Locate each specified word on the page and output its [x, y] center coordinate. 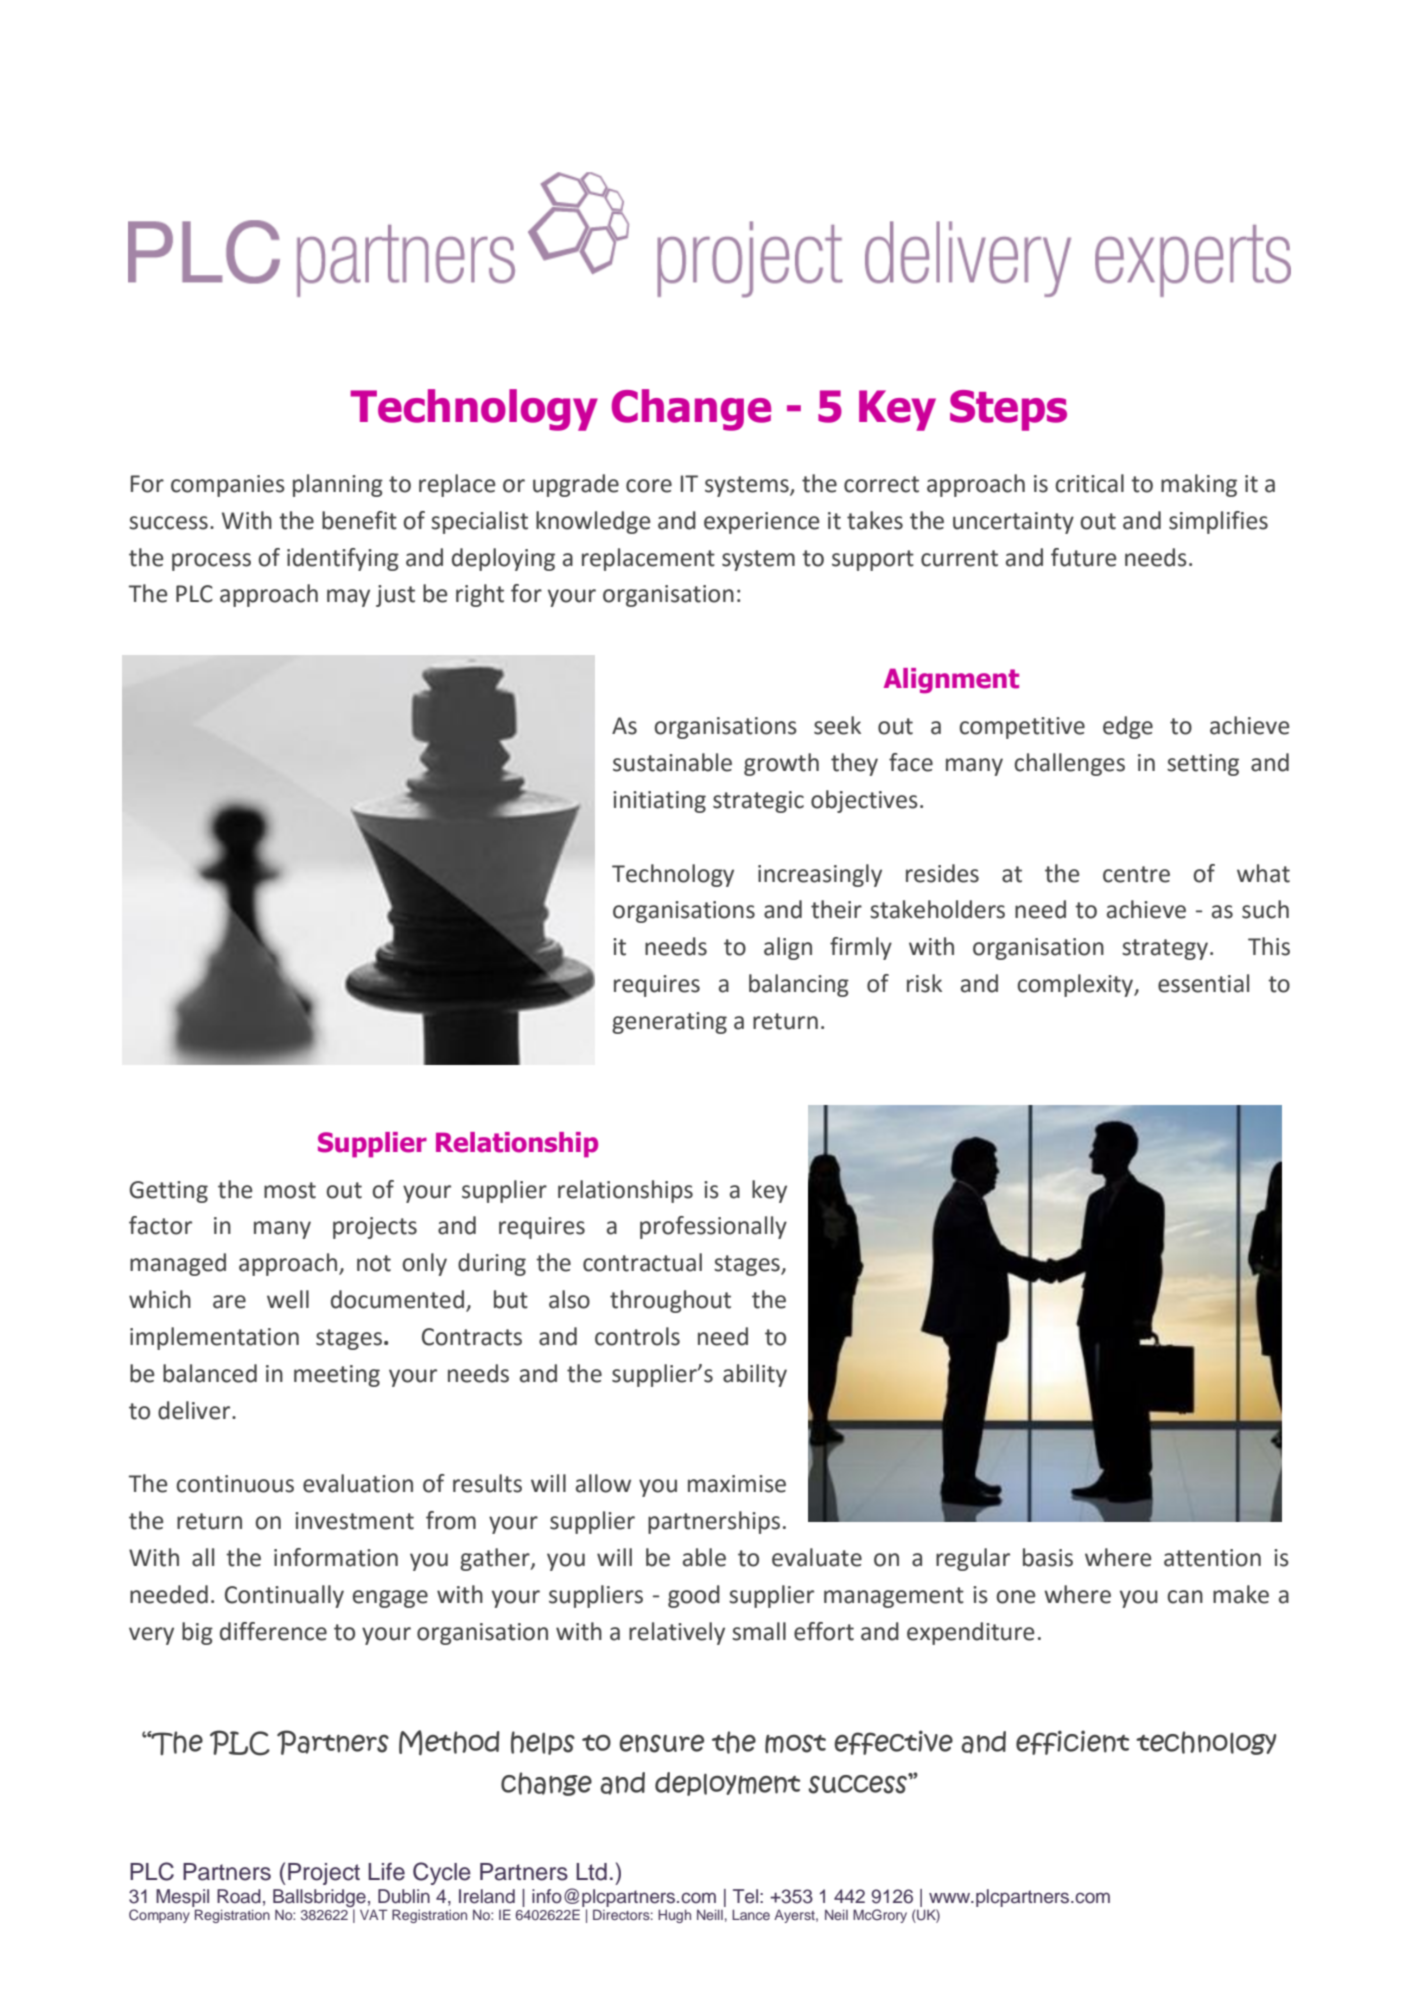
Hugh [674, 1916]
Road [239, 1896]
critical [1089, 483]
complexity [1076, 985]
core [649, 486]
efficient [1072, 1742]
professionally [713, 1227]
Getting [169, 1192]
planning [338, 485]
